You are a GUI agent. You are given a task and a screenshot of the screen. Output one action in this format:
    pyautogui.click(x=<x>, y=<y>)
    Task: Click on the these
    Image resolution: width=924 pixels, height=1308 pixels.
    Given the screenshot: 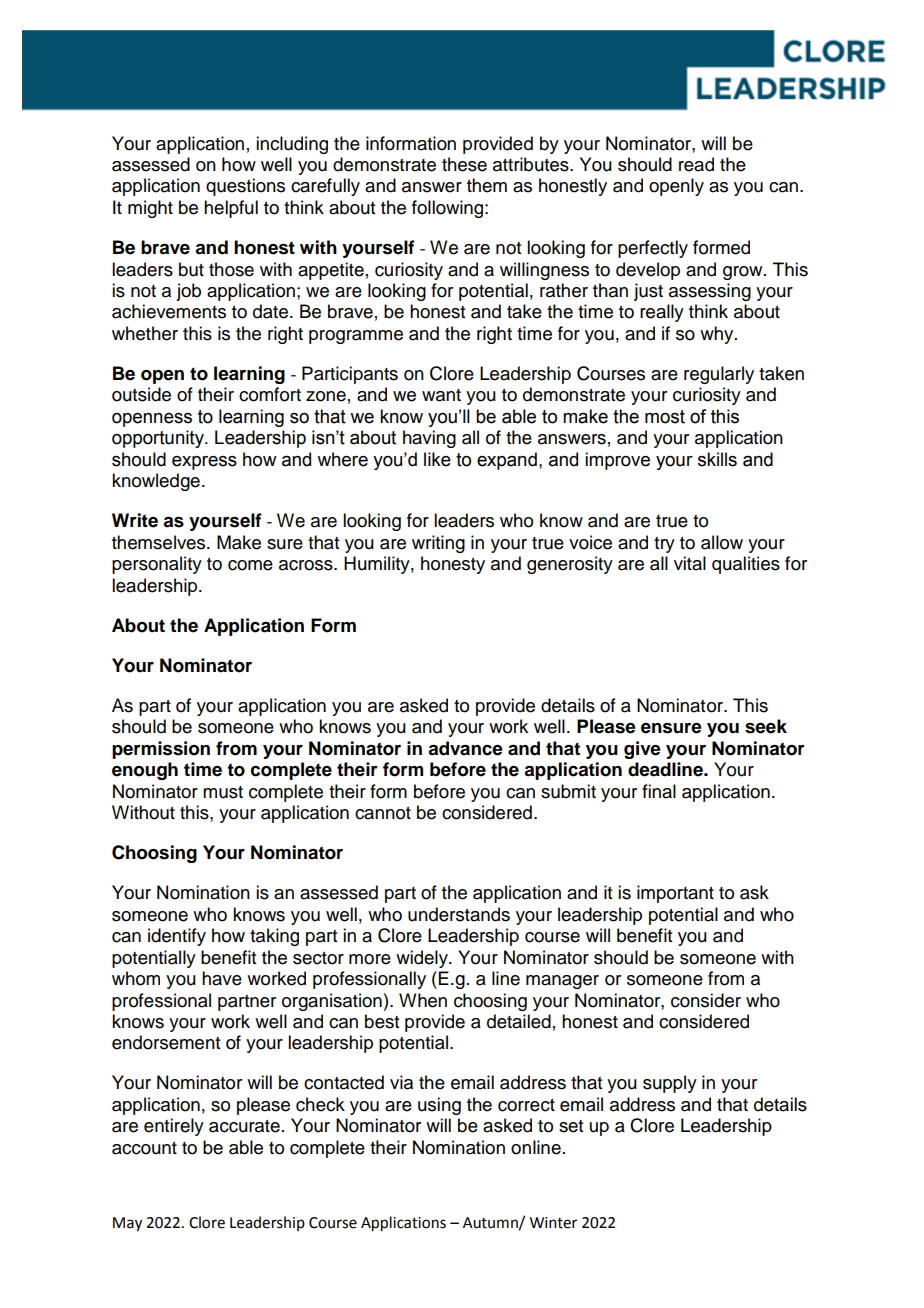 What is the action you would take?
    pyautogui.click(x=464, y=164)
